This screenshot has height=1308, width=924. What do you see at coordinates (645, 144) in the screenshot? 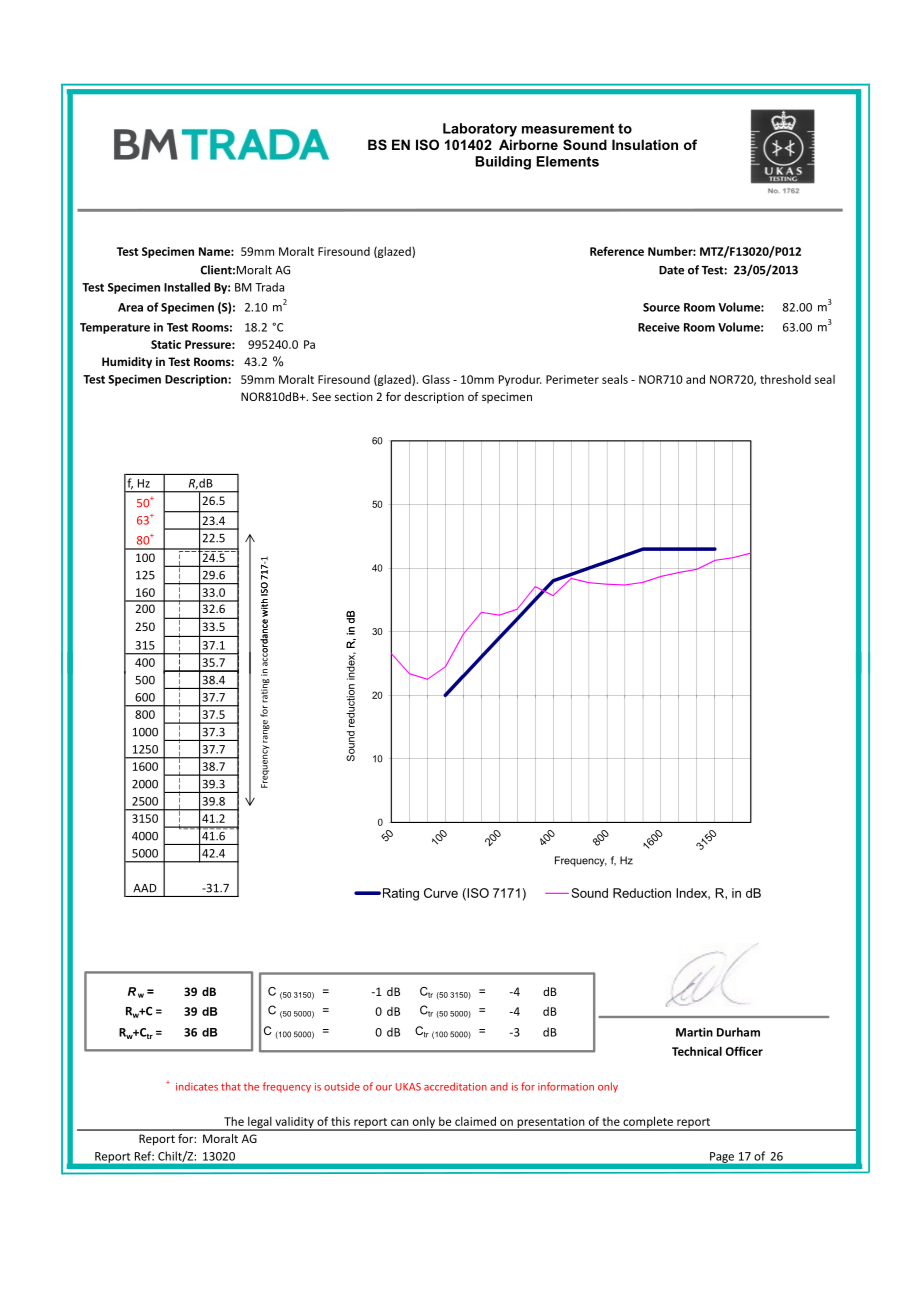
I see `Insulation` at bounding box center [645, 144].
